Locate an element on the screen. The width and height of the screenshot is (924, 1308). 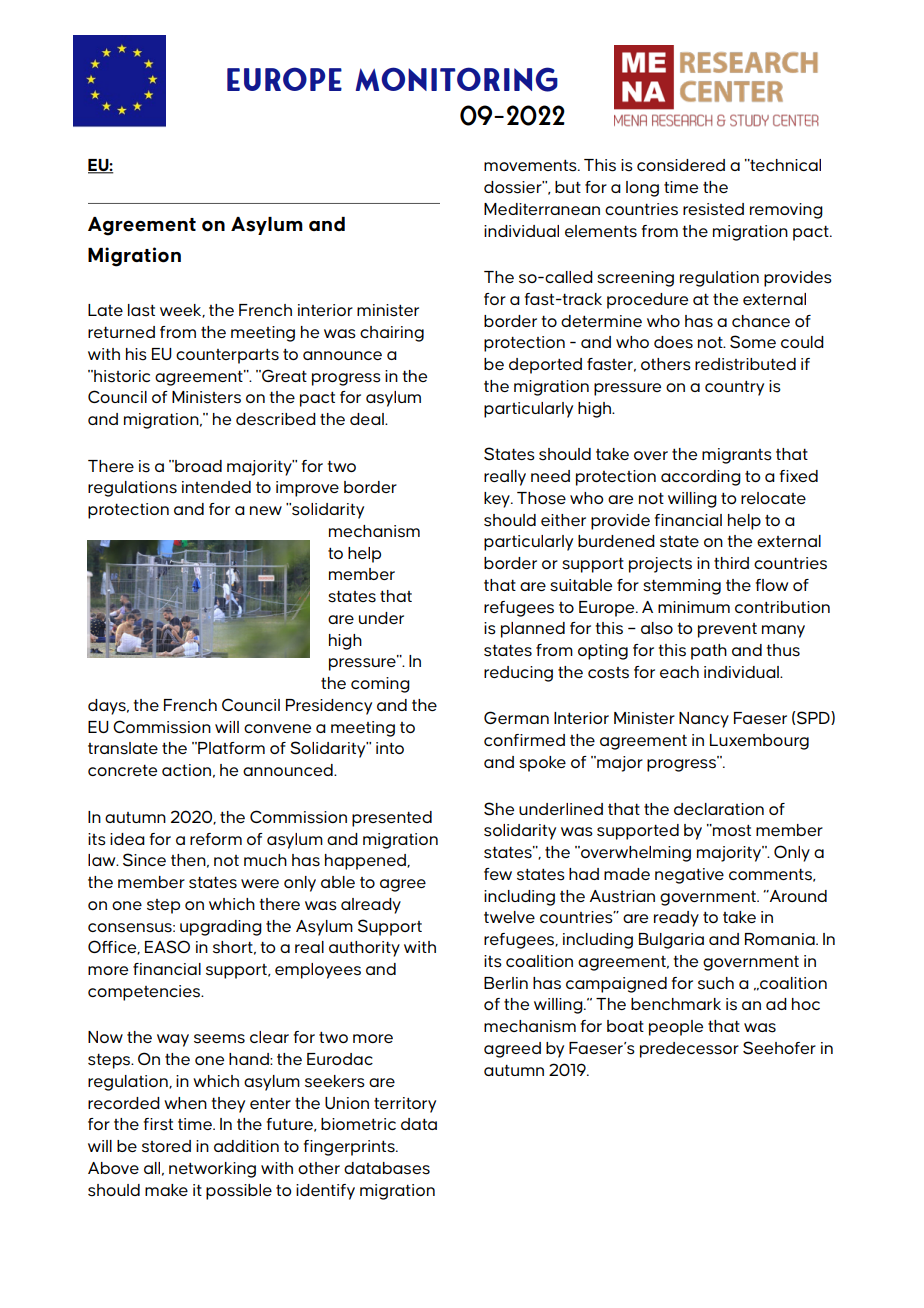
upgrading is located at coordinates (221, 928).
